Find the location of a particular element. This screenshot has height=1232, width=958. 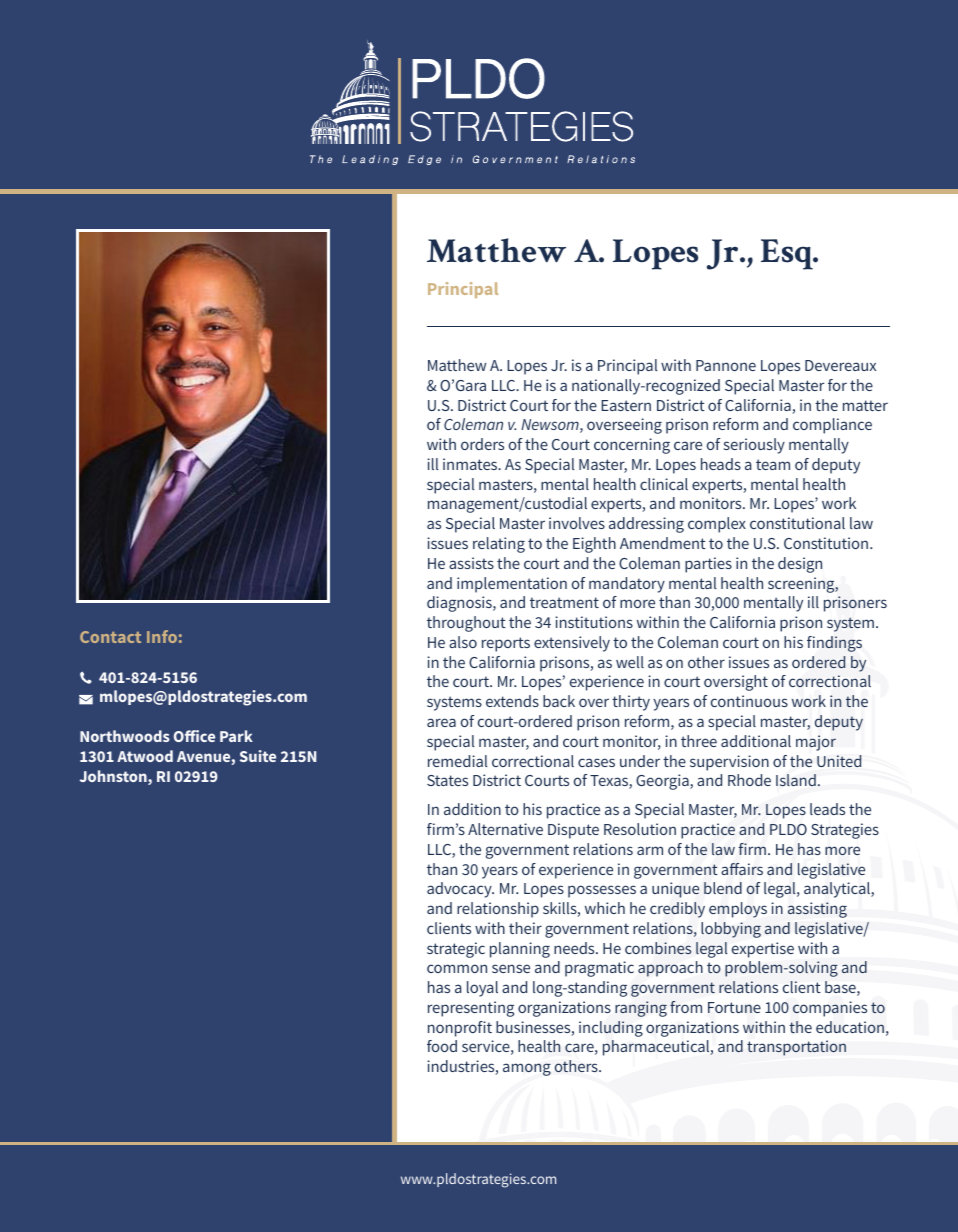

Esq is located at coordinates (788, 254).
